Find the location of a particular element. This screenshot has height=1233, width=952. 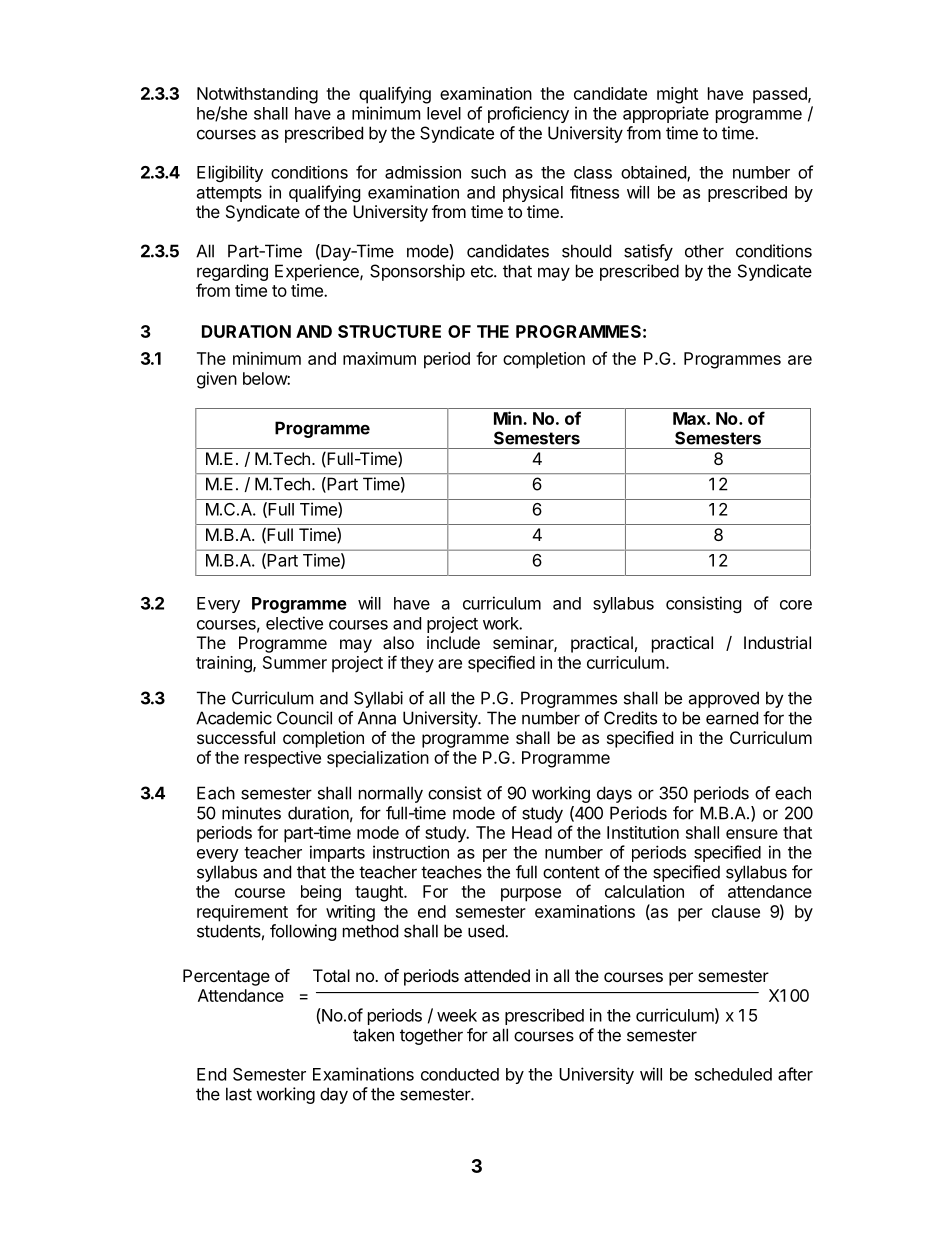

core is located at coordinates (796, 605).
